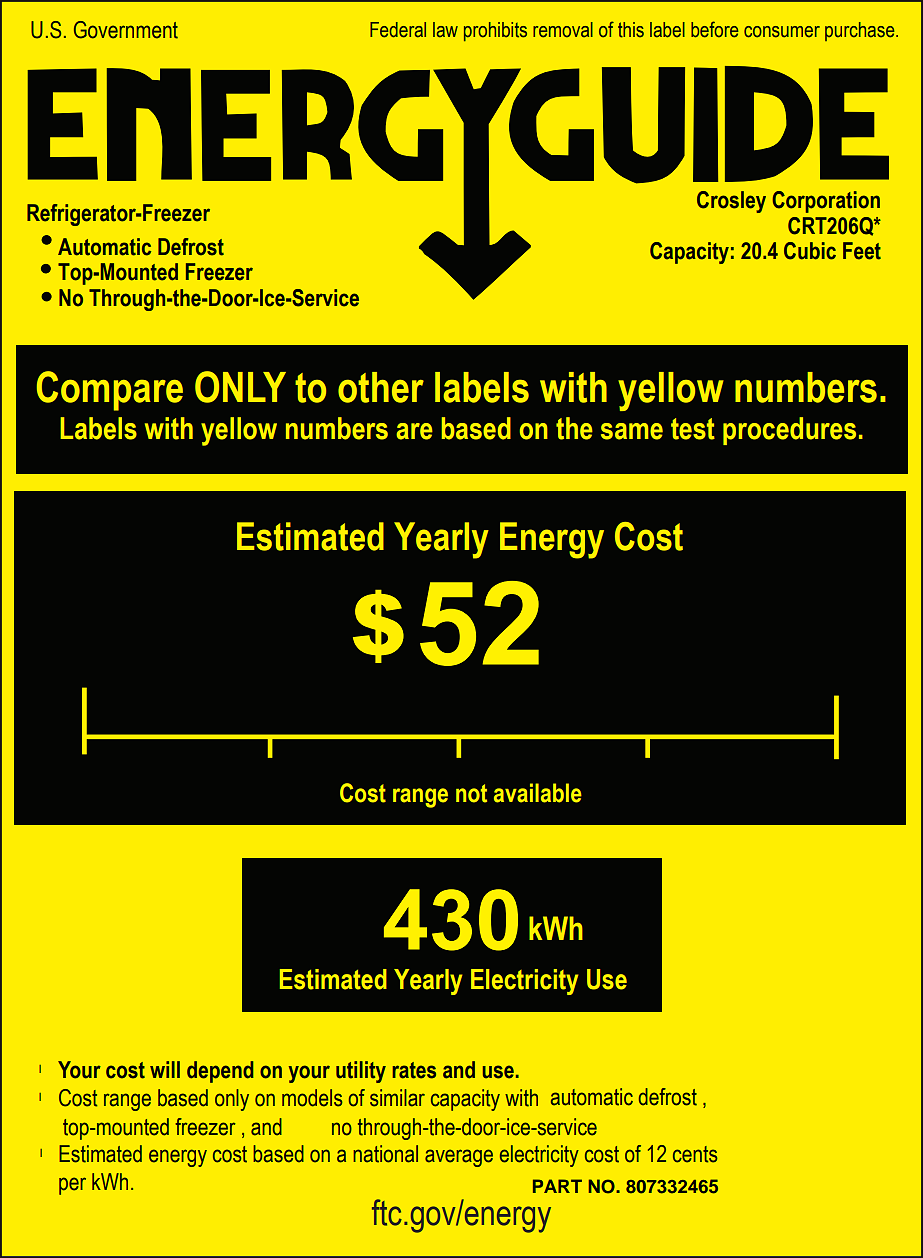  What do you see at coordinates (126, 30) in the screenshot?
I see `Government` at bounding box center [126, 30].
